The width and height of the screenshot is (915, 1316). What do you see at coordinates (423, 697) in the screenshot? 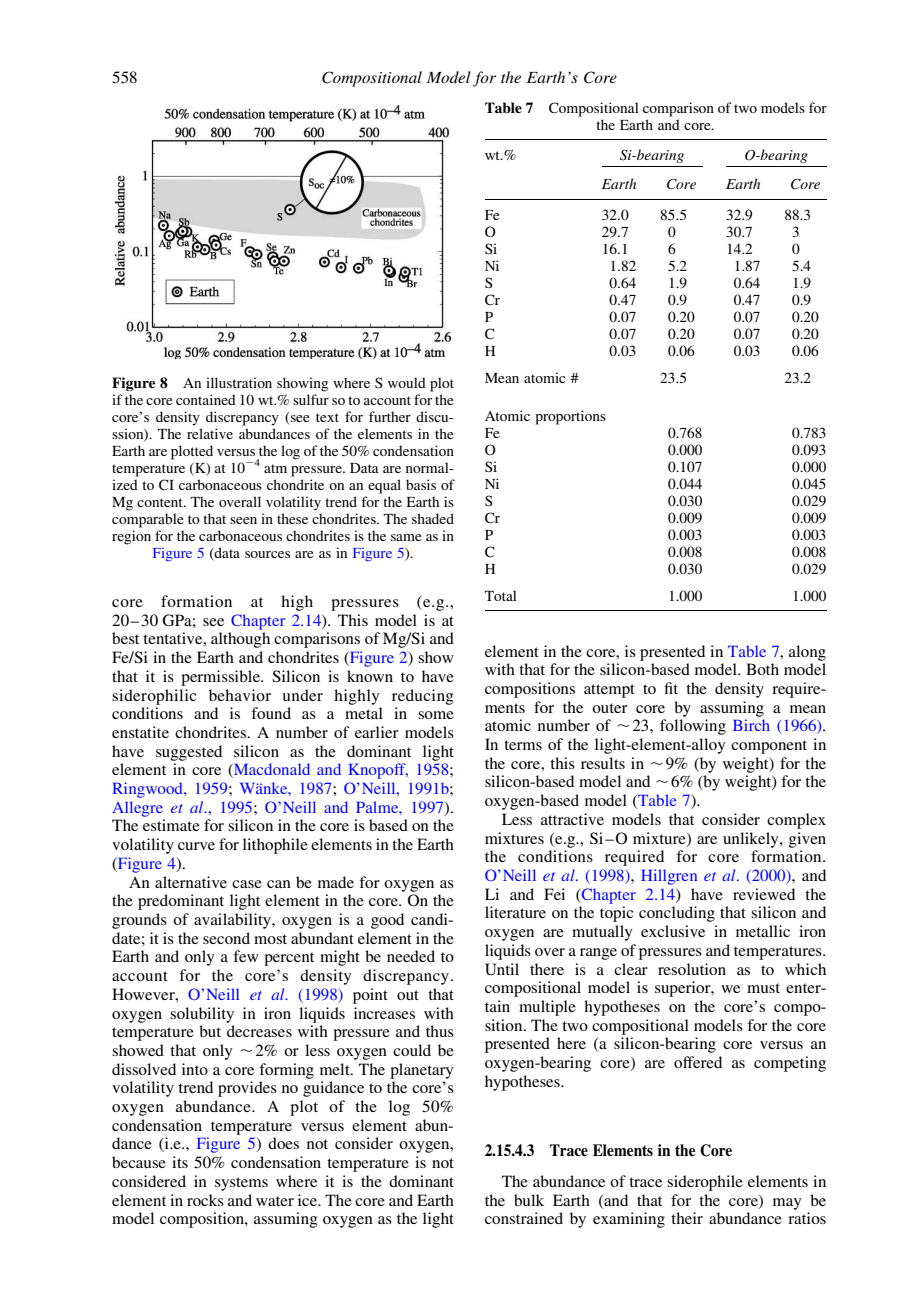
I see `reducing` at bounding box center [423, 697].
